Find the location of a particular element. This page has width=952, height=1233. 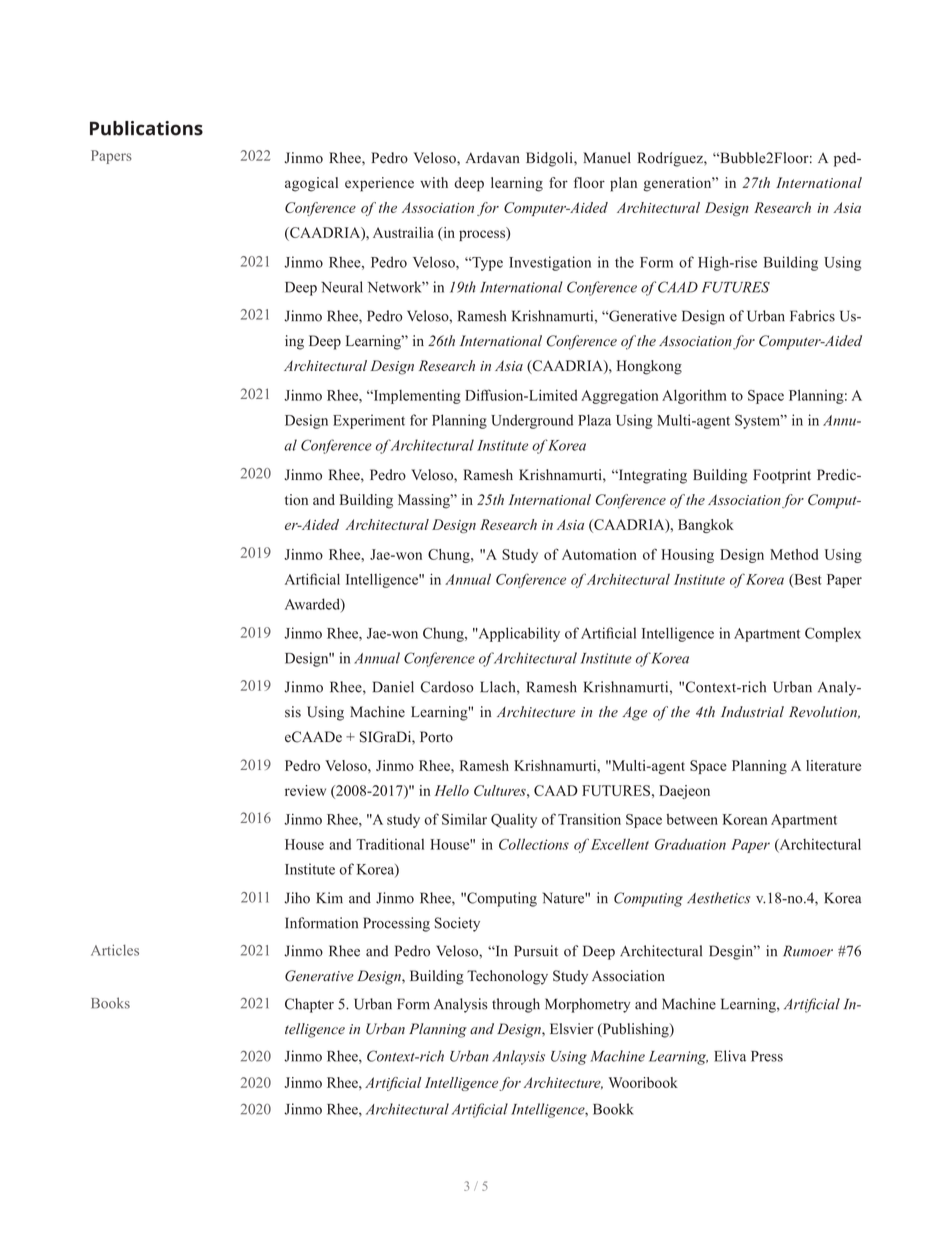

Press is located at coordinates (767, 1056).
